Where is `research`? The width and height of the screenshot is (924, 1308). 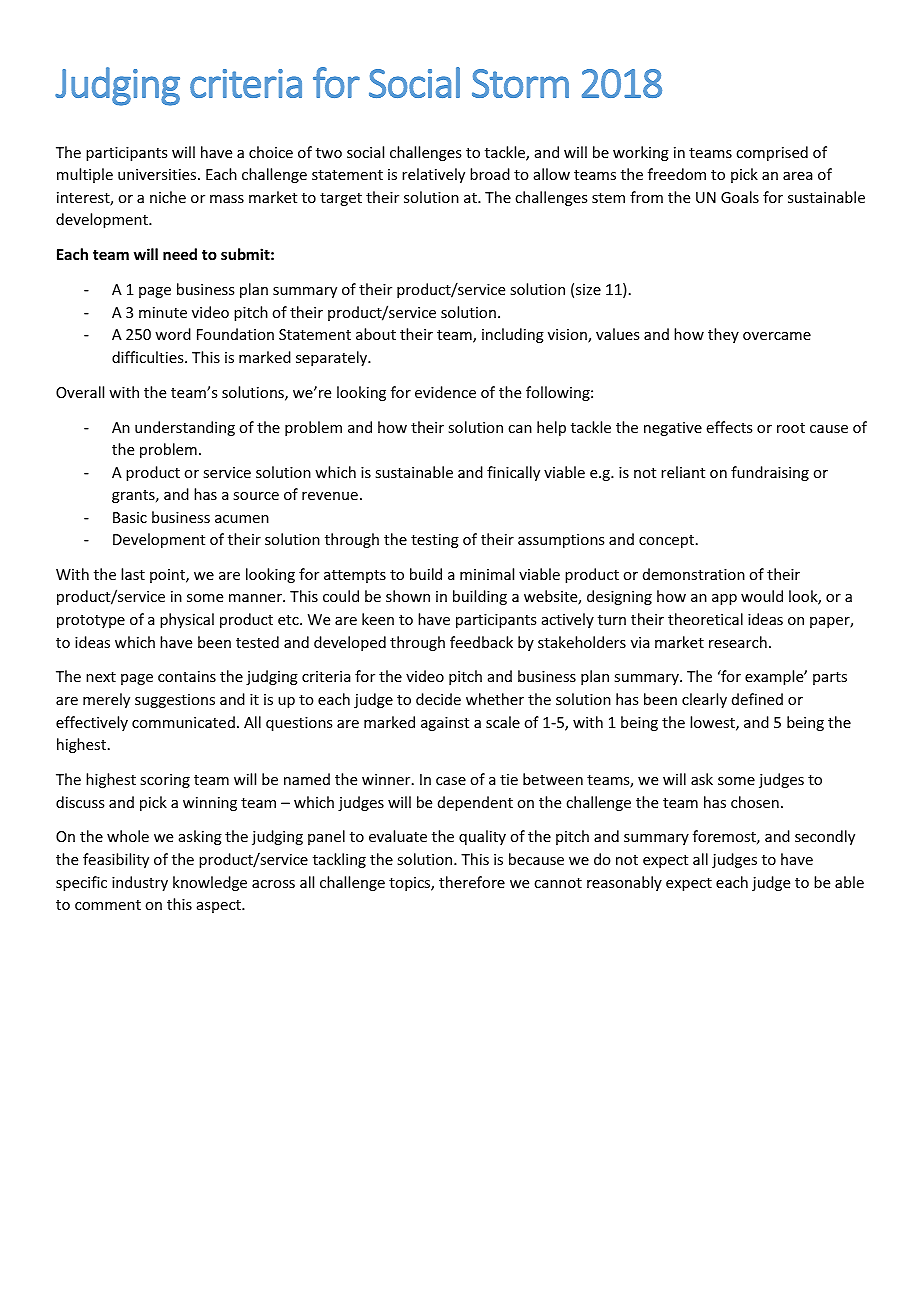
research is located at coordinates (738, 642).
